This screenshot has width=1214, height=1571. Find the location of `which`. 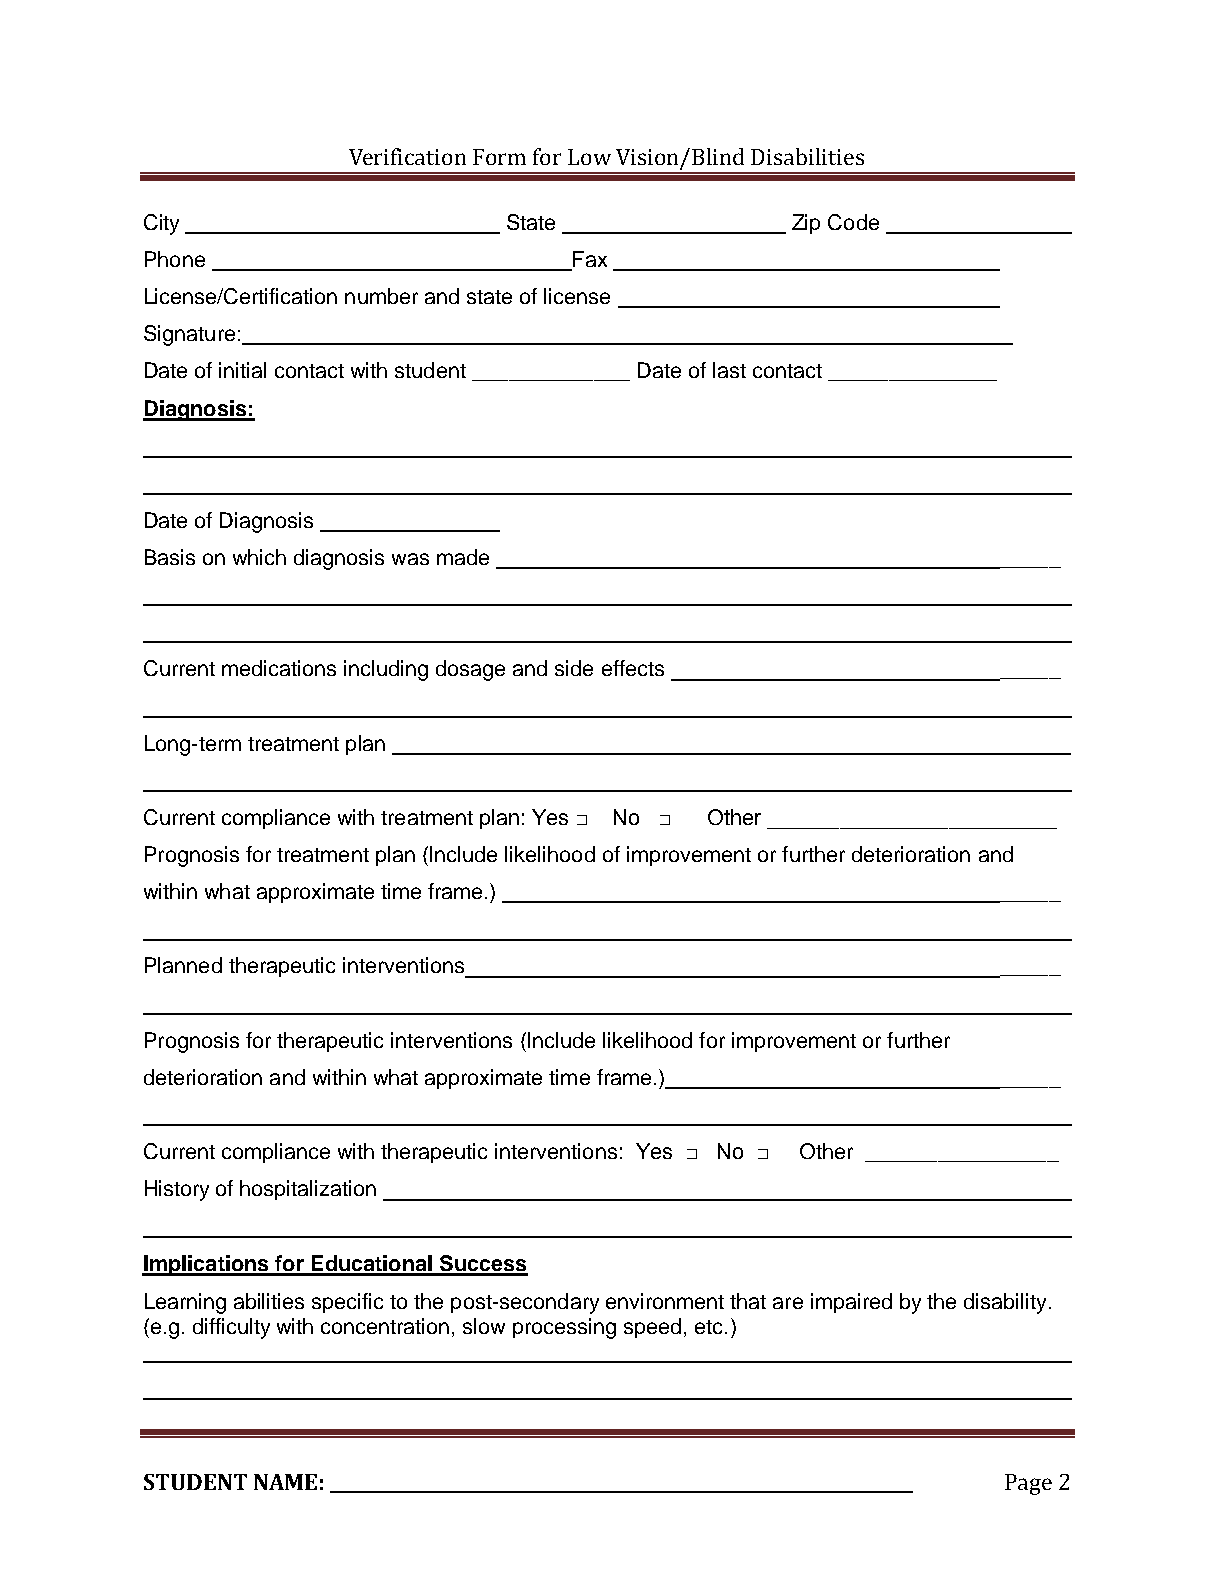

which is located at coordinates (259, 557).
